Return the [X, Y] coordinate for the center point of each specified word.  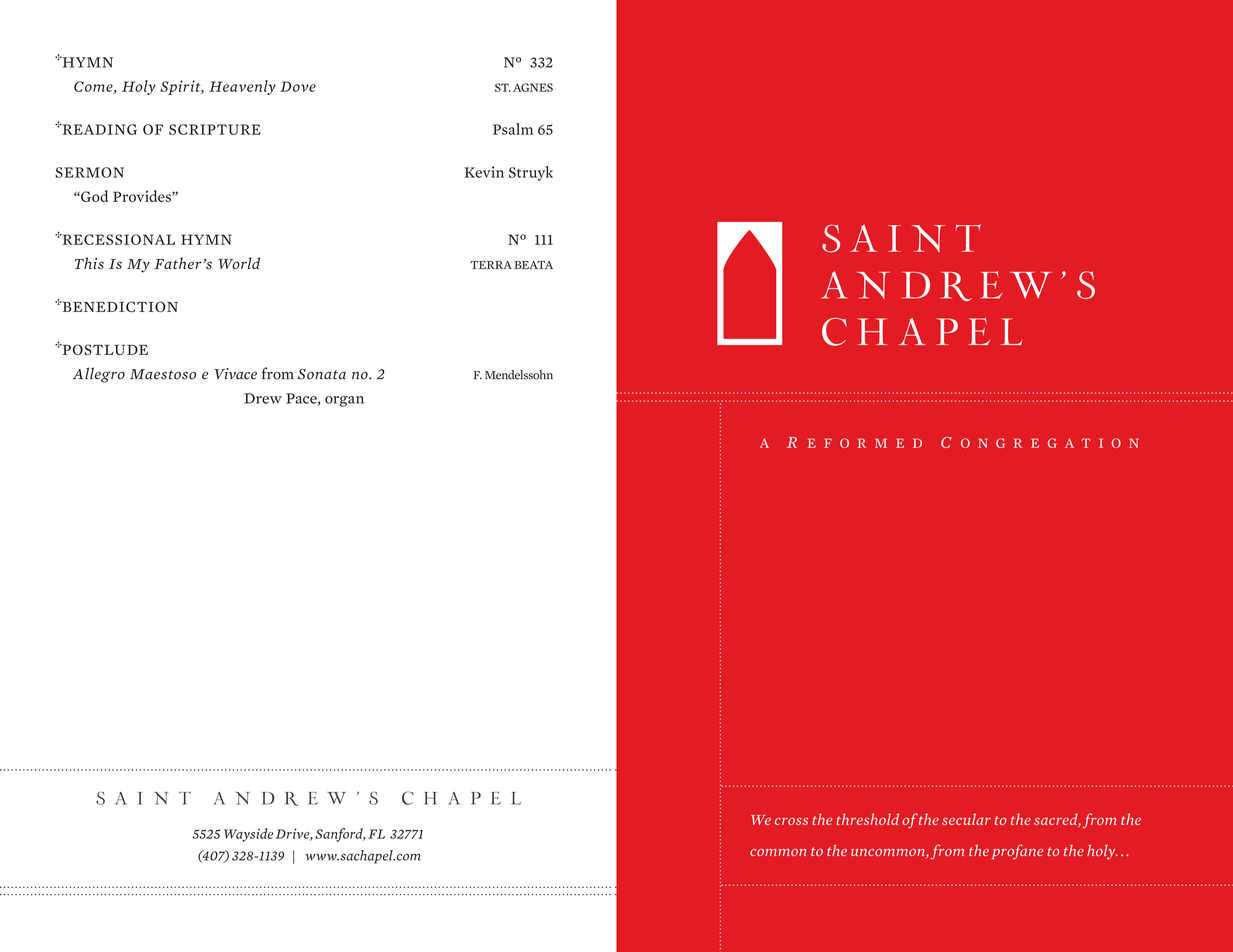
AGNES [533, 87]
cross [791, 821]
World [239, 263]
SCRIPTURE [215, 129]
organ [344, 401]
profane [1018, 852]
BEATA [533, 265]
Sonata [322, 374]
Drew [263, 398]
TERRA [491, 265]
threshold [867, 819]
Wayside [248, 835]
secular [966, 819]
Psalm [513, 129]
